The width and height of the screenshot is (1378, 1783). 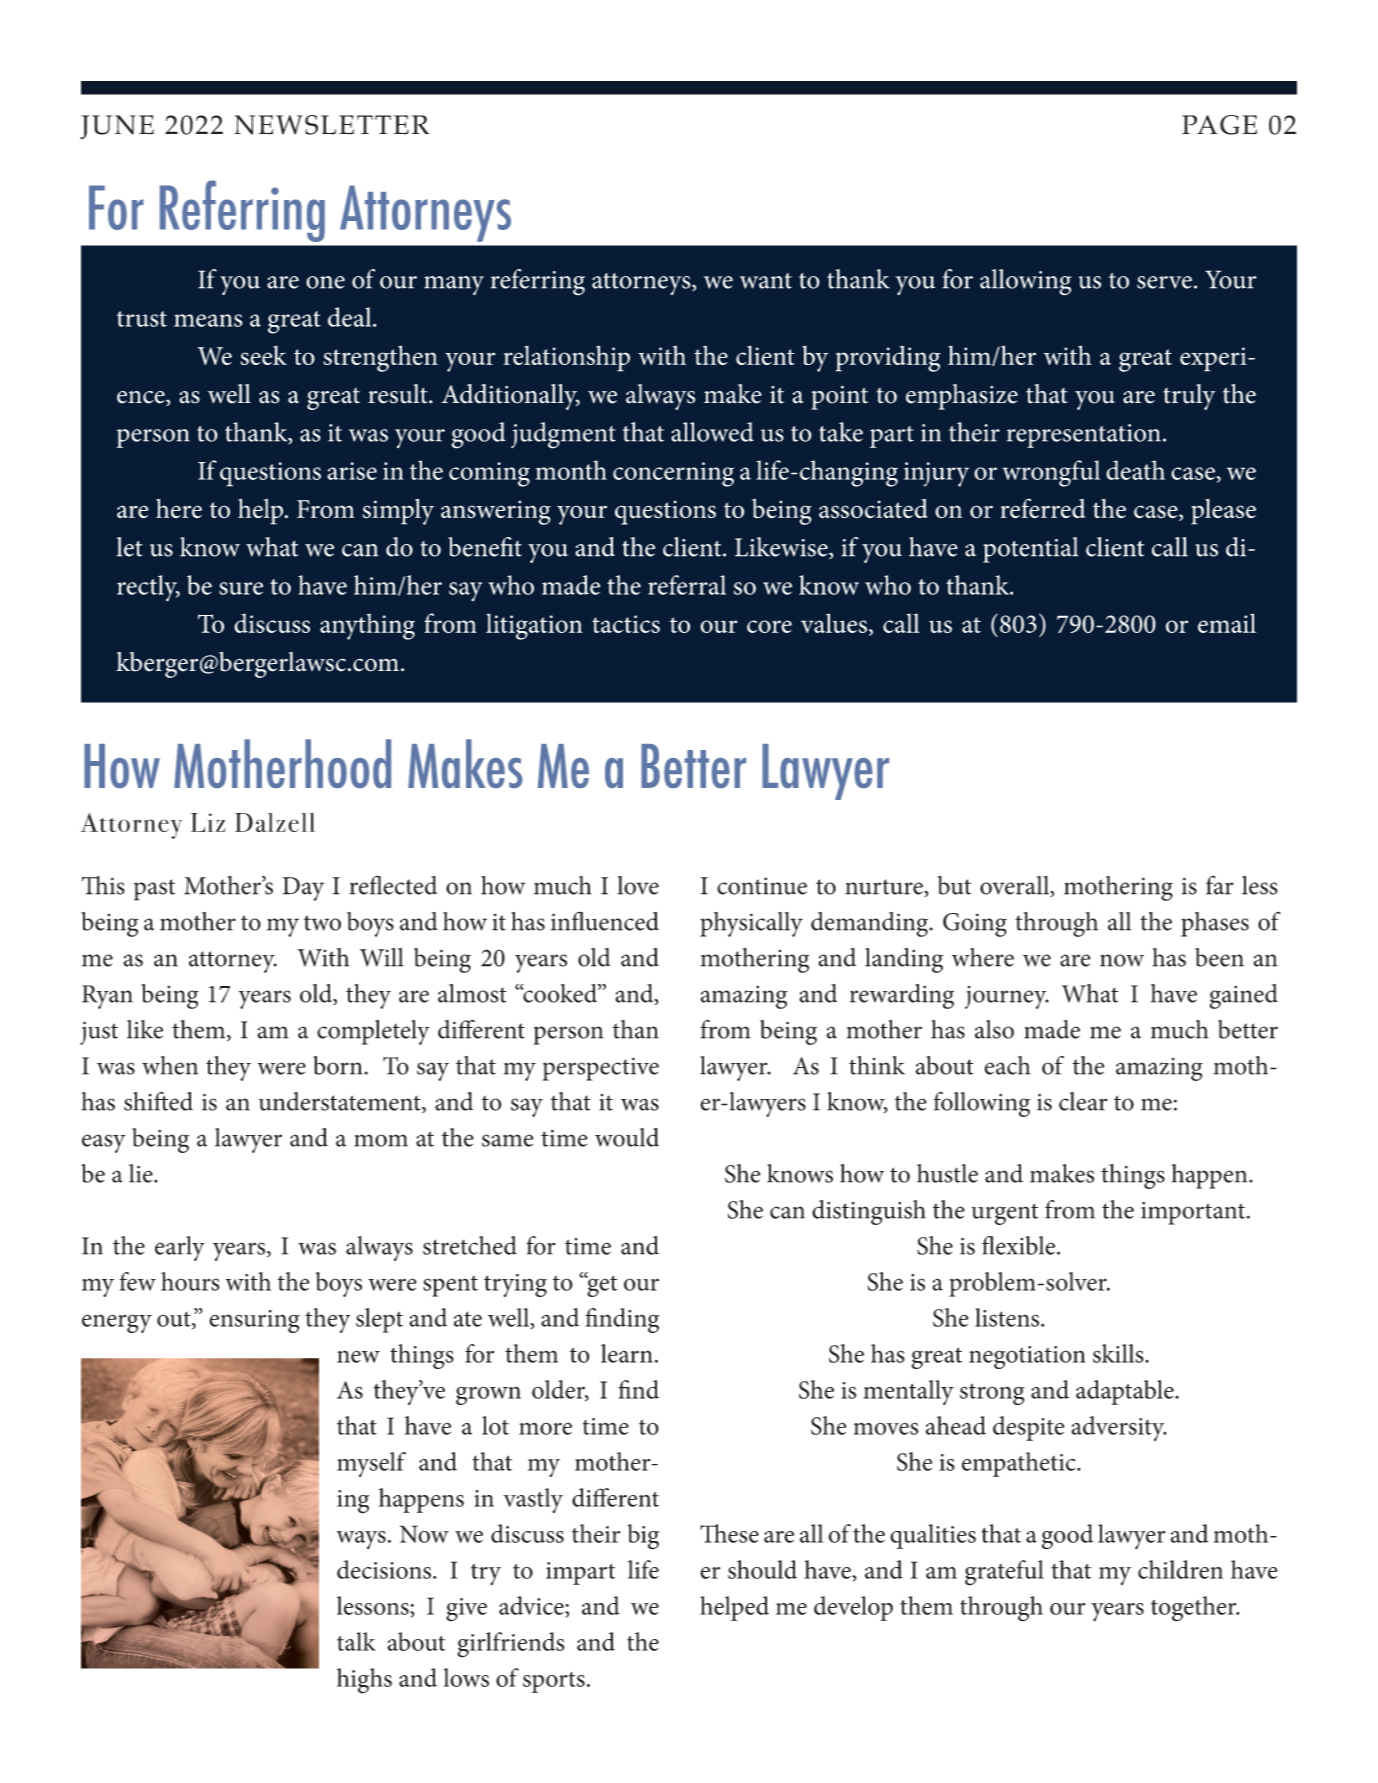 I want to click on referral, so click(x=687, y=585).
